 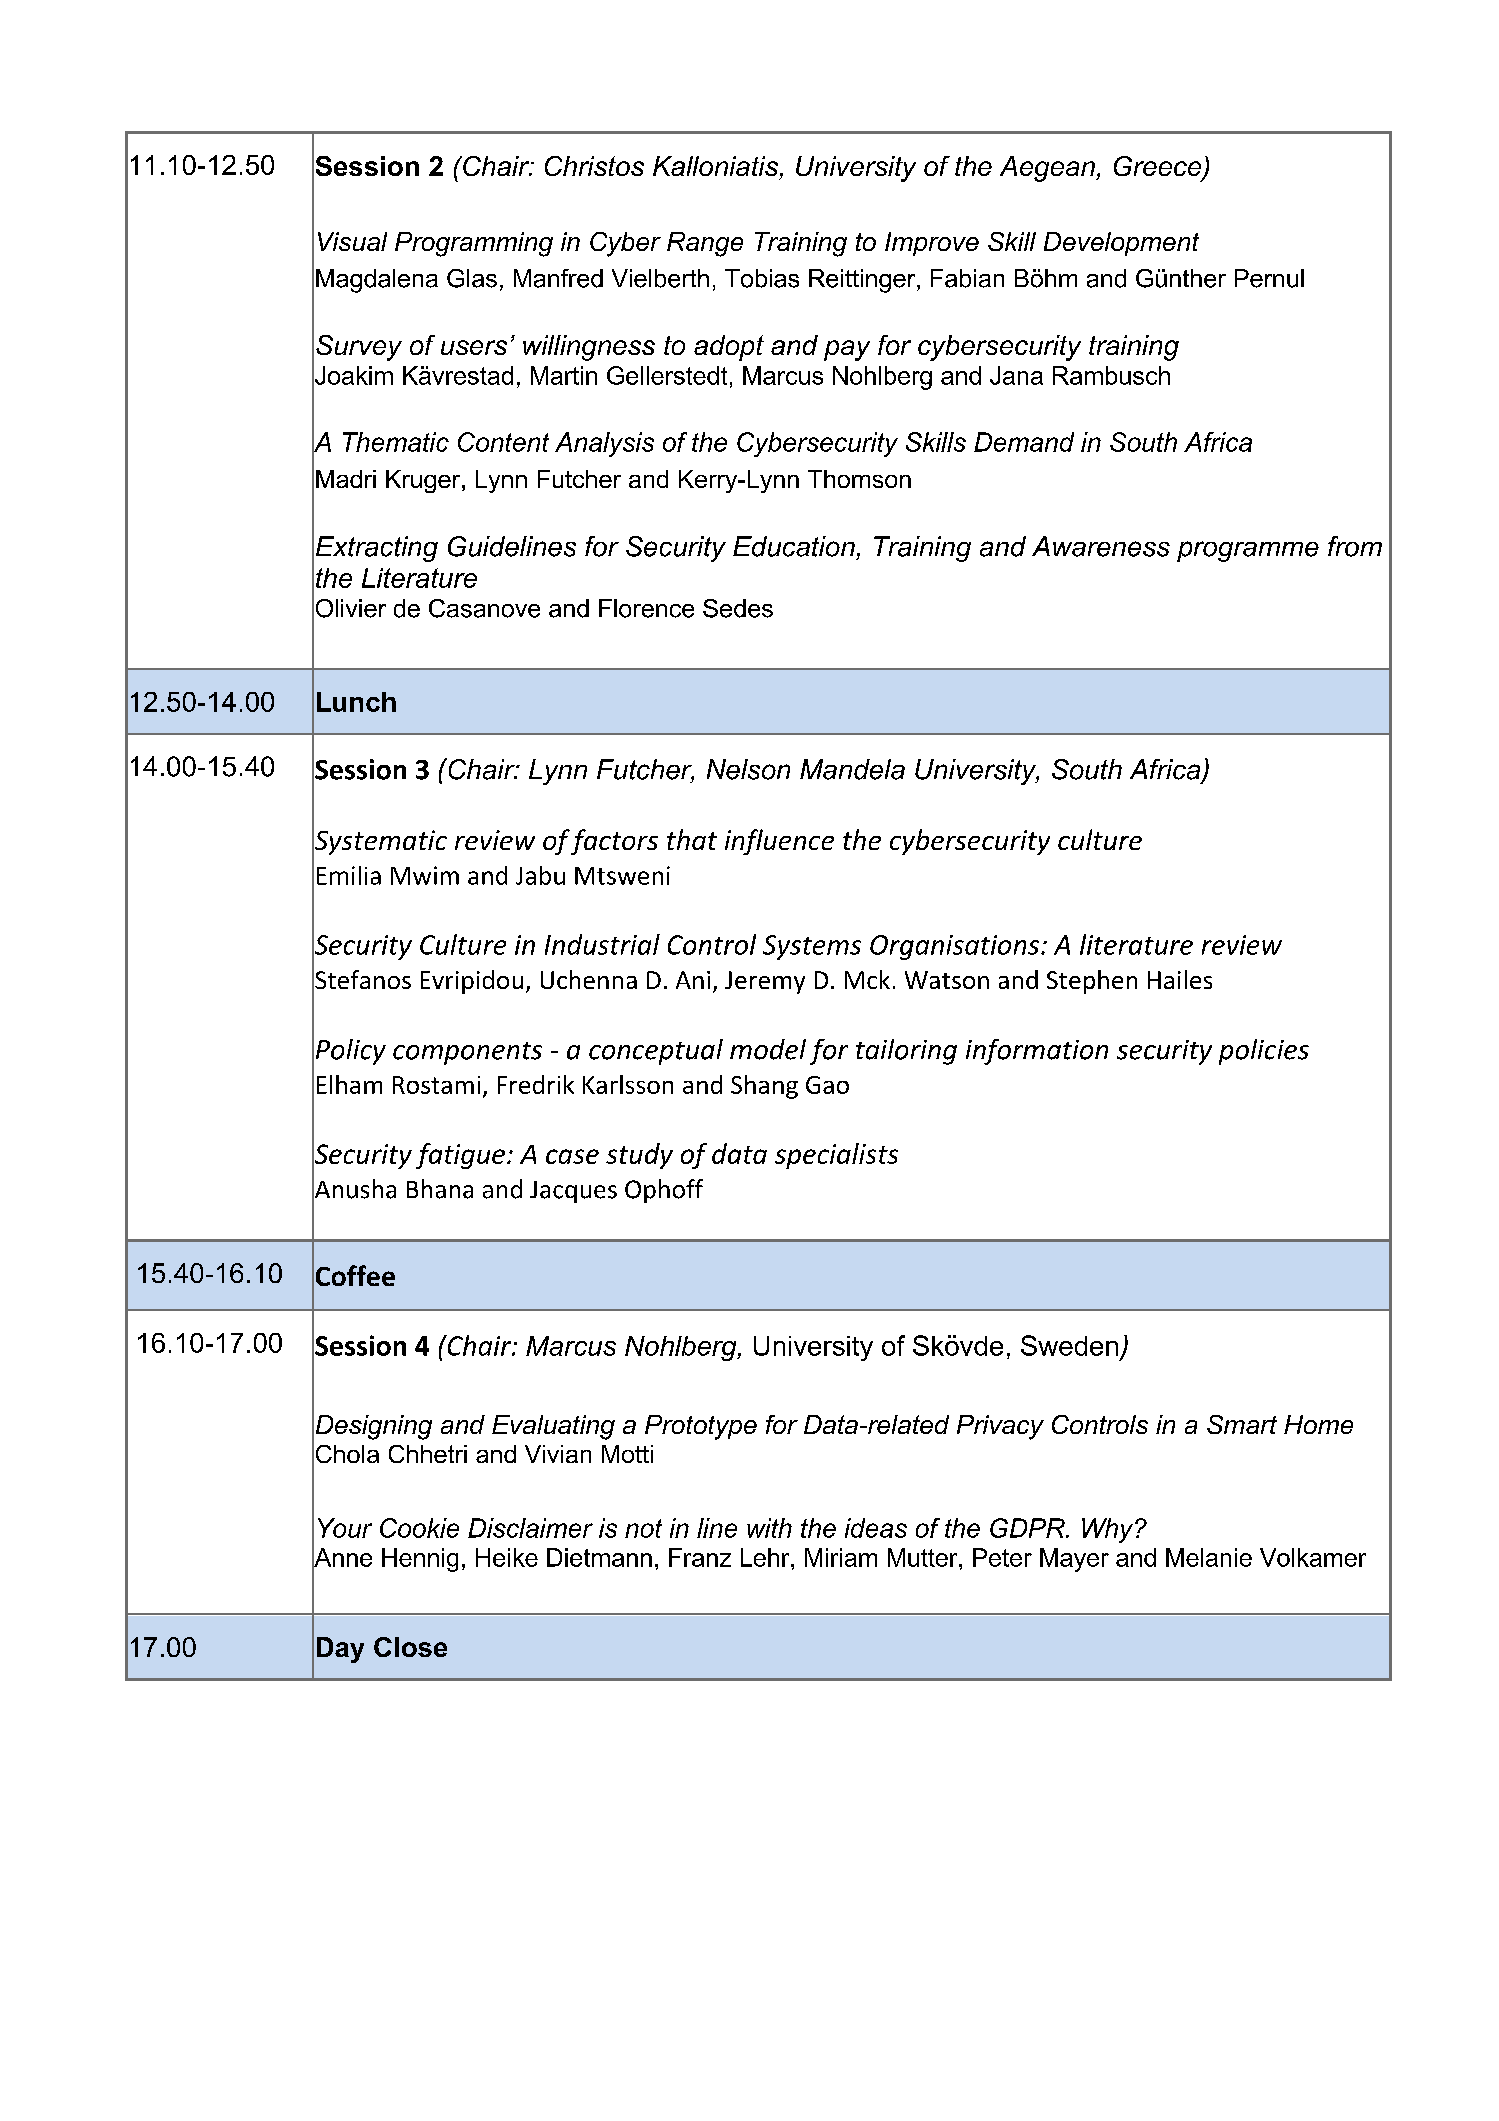 I want to click on Hennig, so click(x=420, y=1560).
